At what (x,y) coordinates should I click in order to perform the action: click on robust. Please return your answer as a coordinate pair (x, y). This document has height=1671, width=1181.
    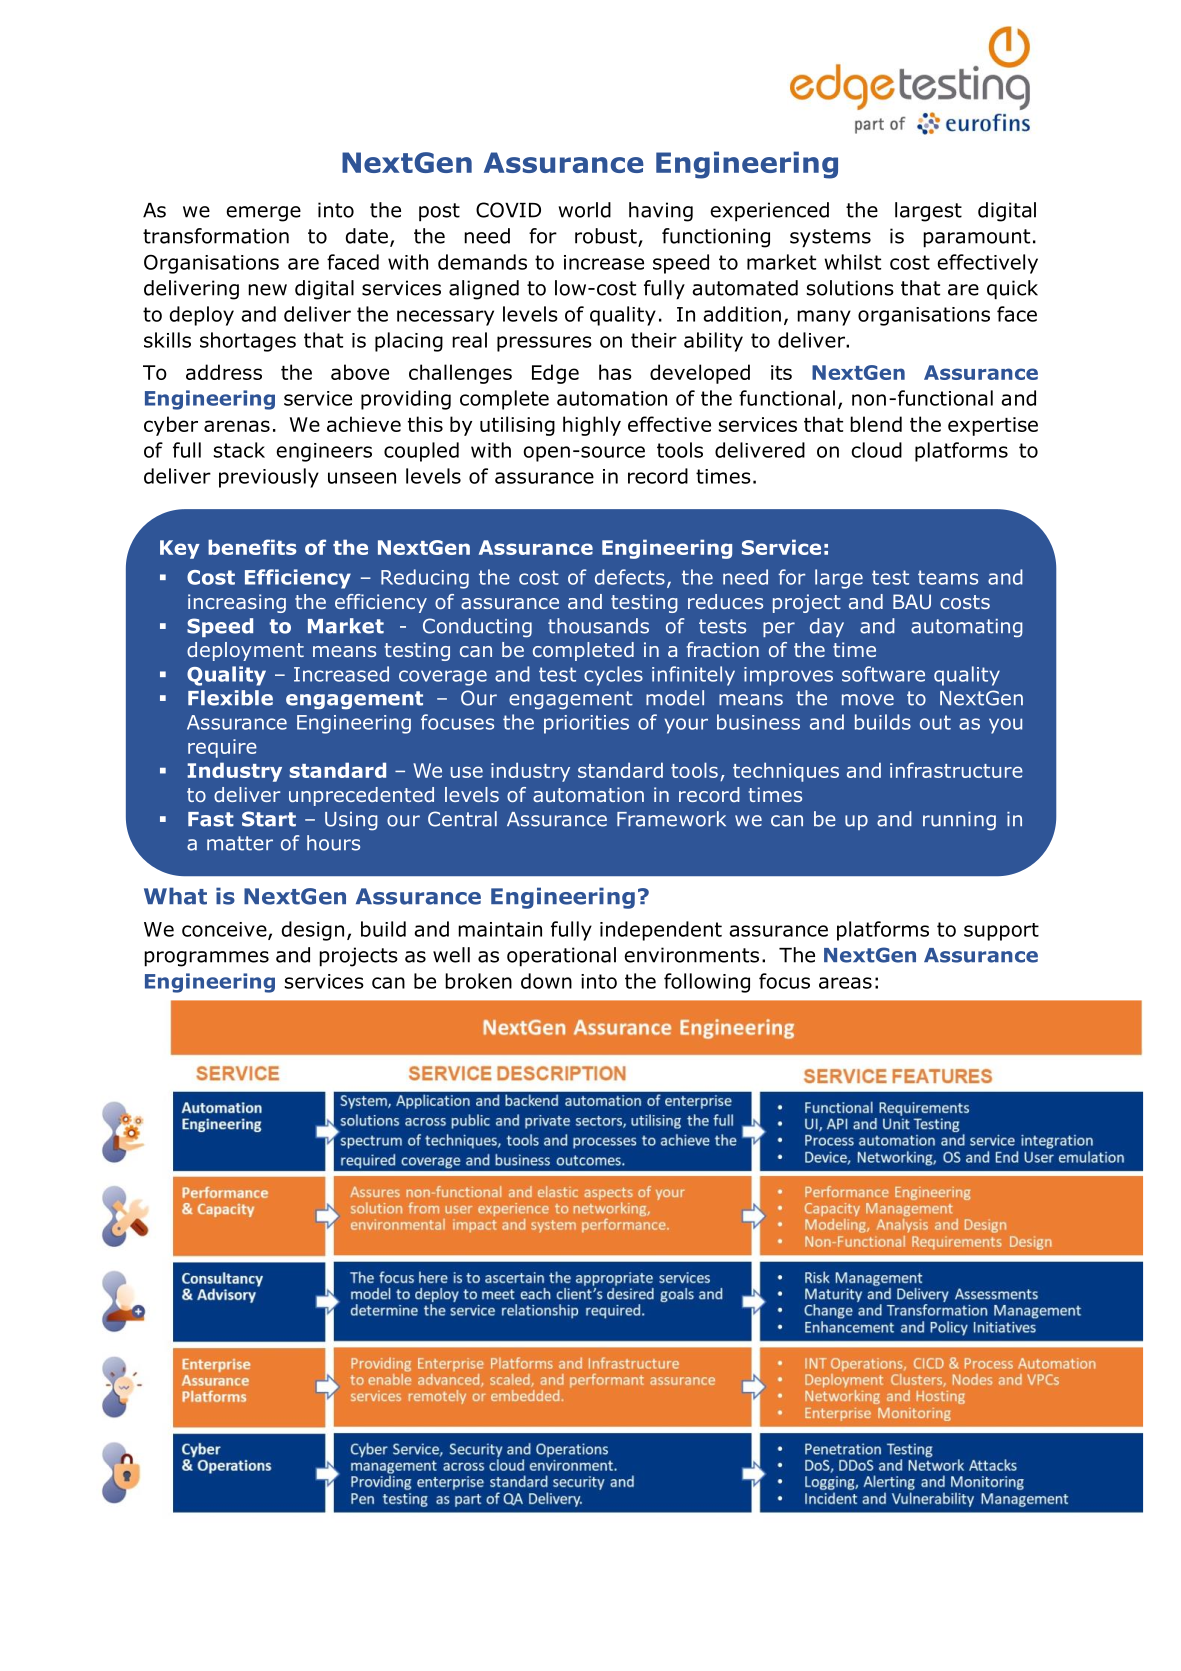
    Looking at the image, I should click on (607, 237).
